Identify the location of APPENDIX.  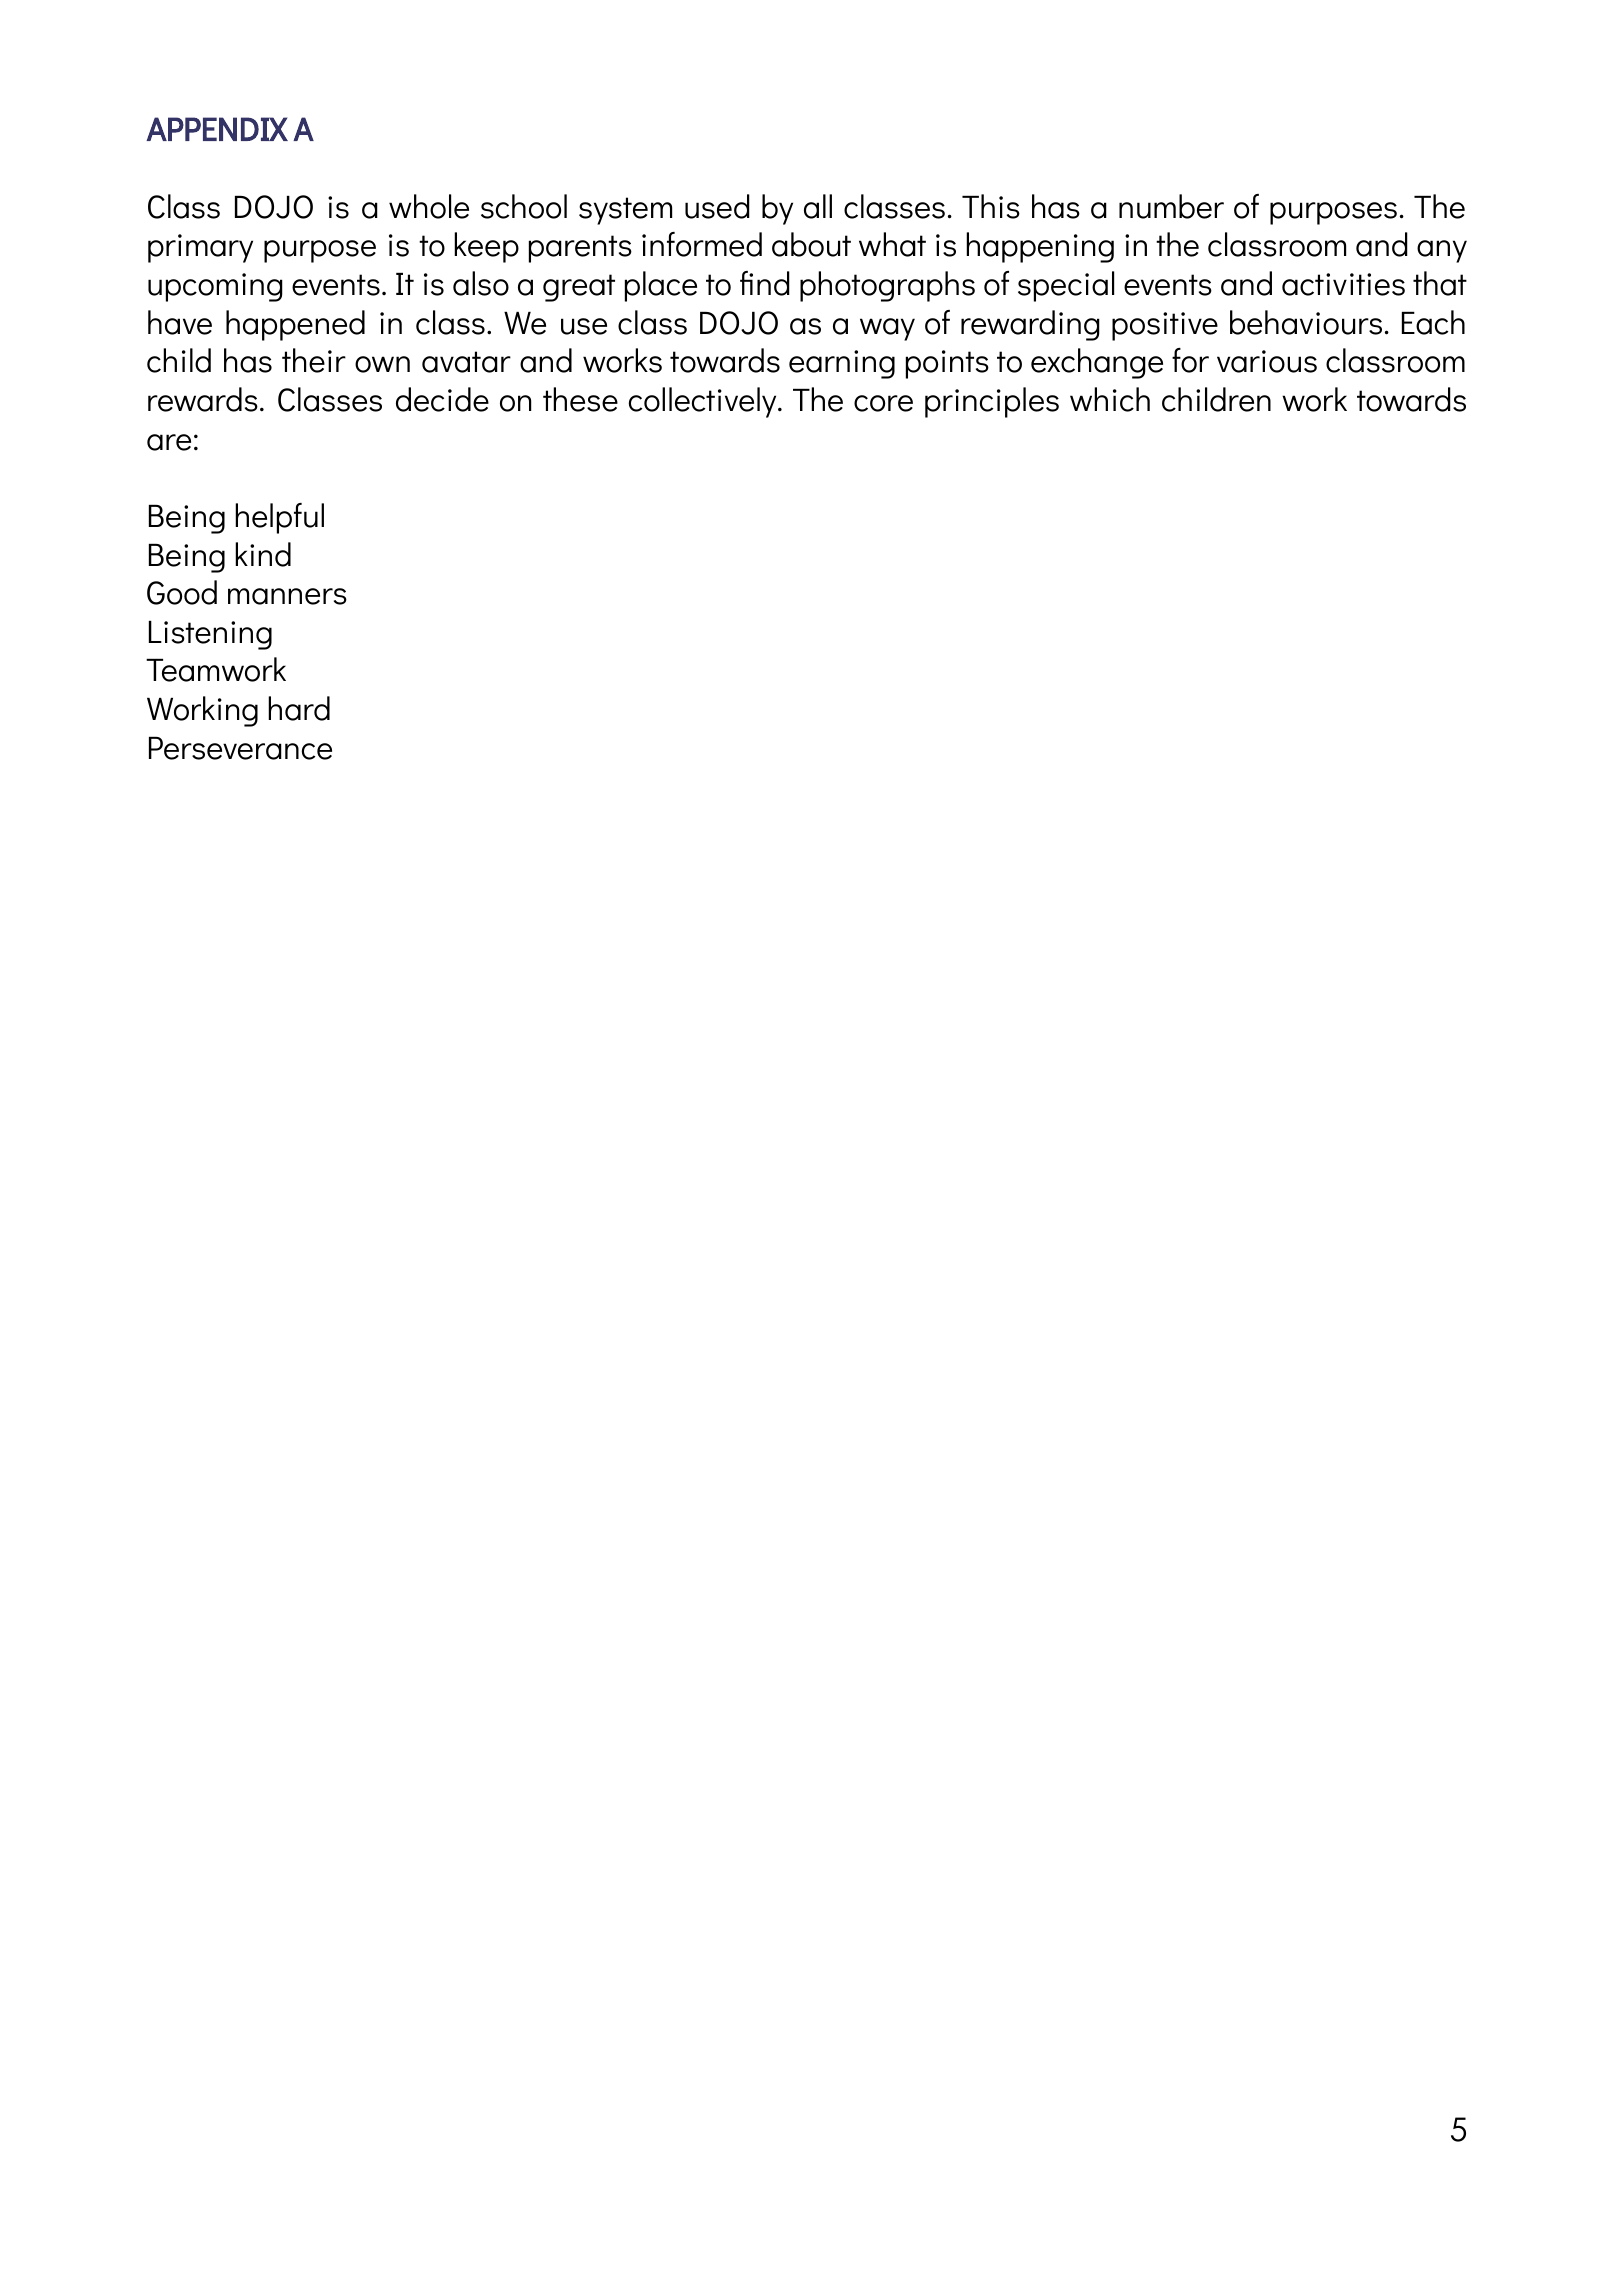
(217, 129).
